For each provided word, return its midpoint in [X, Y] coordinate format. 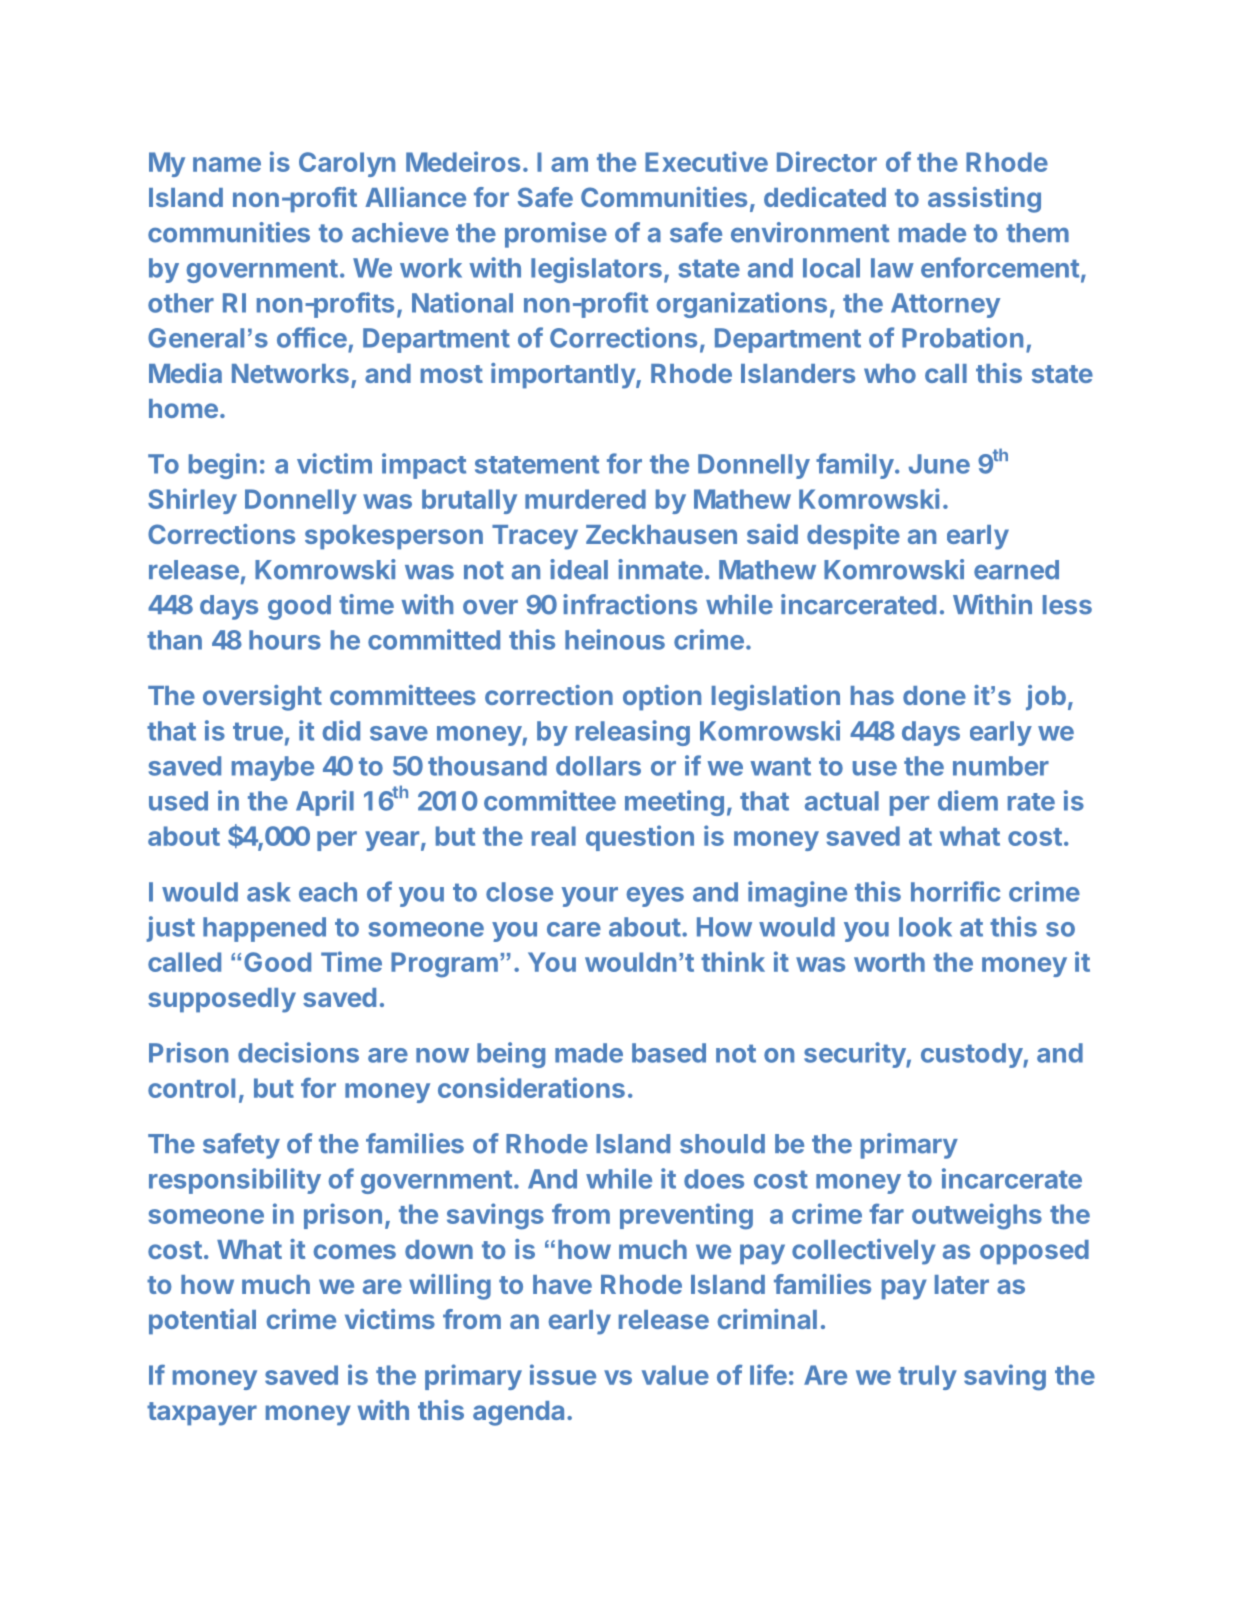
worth [889, 962]
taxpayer [202, 1414]
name [227, 164]
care [574, 929]
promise [556, 235]
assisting [984, 200]
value [675, 1375]
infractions [630, 604]
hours [285, 640]
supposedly [222, 1000]
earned [1016, 570]
